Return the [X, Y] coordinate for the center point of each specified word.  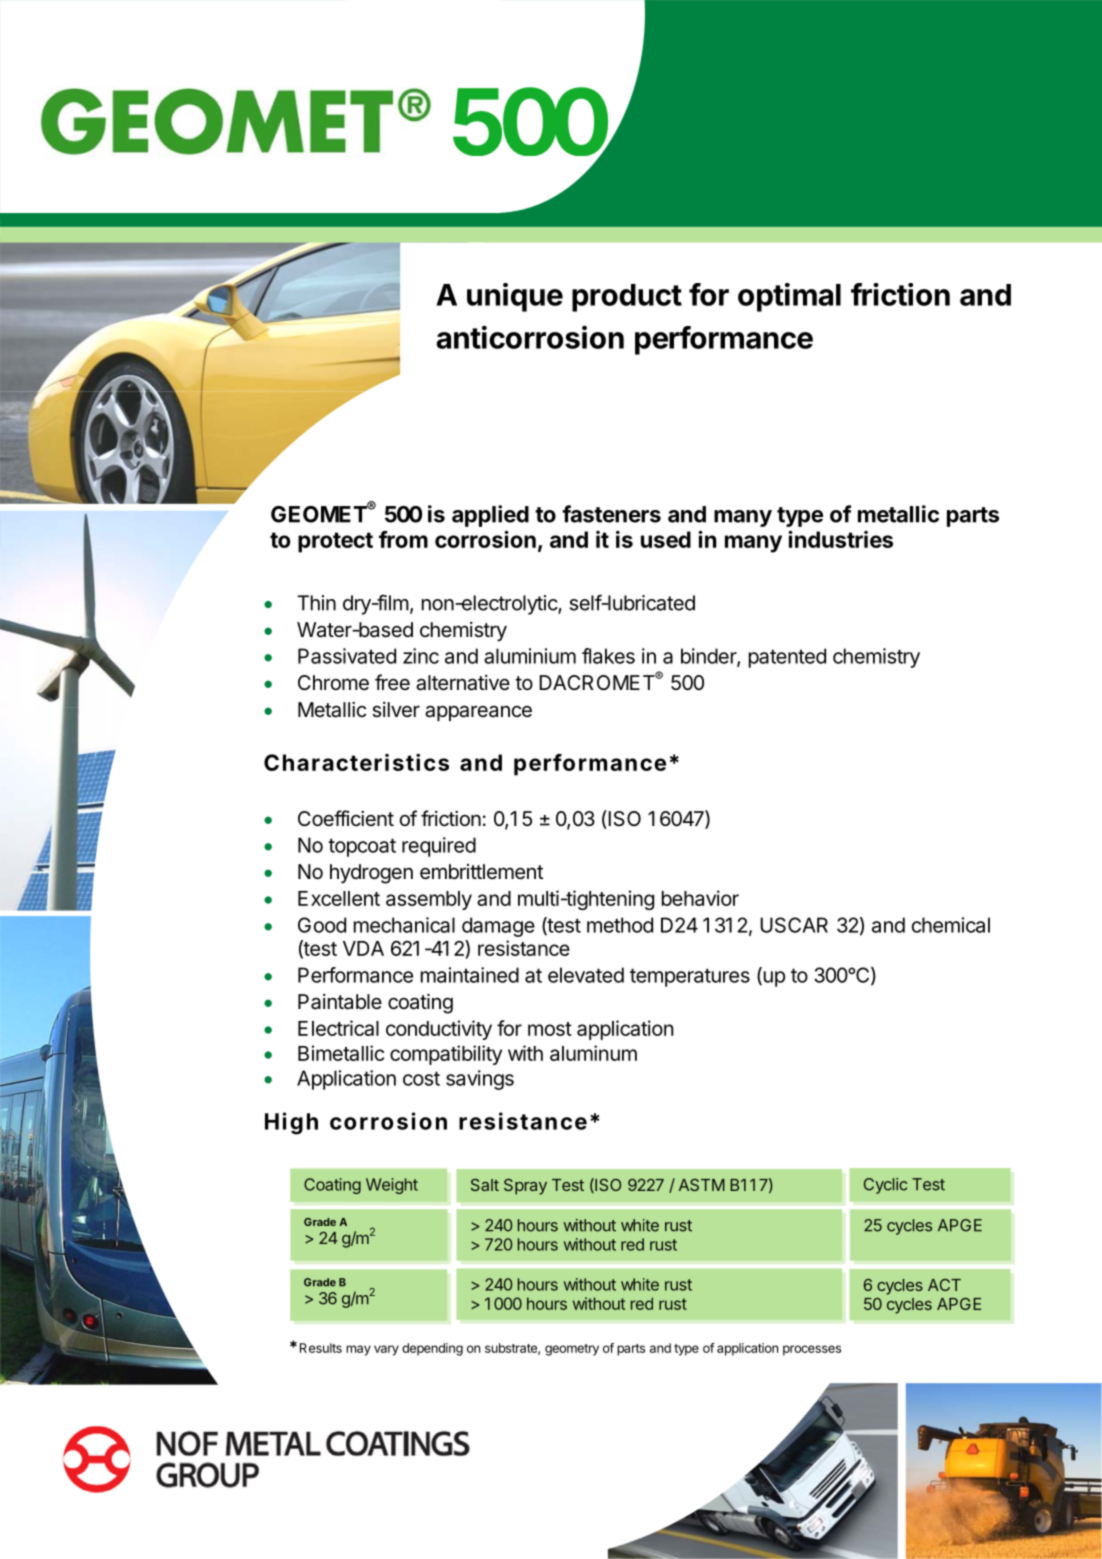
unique [515, 297]
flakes [608, 656]
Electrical [338, 1028]
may [358, 1350]
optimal [789, 297]
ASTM [702, 1185]
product [627, 298]
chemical [951, 925]
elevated [586, 975]
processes [812, 1350]
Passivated [347, 656]
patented [787, 658]
